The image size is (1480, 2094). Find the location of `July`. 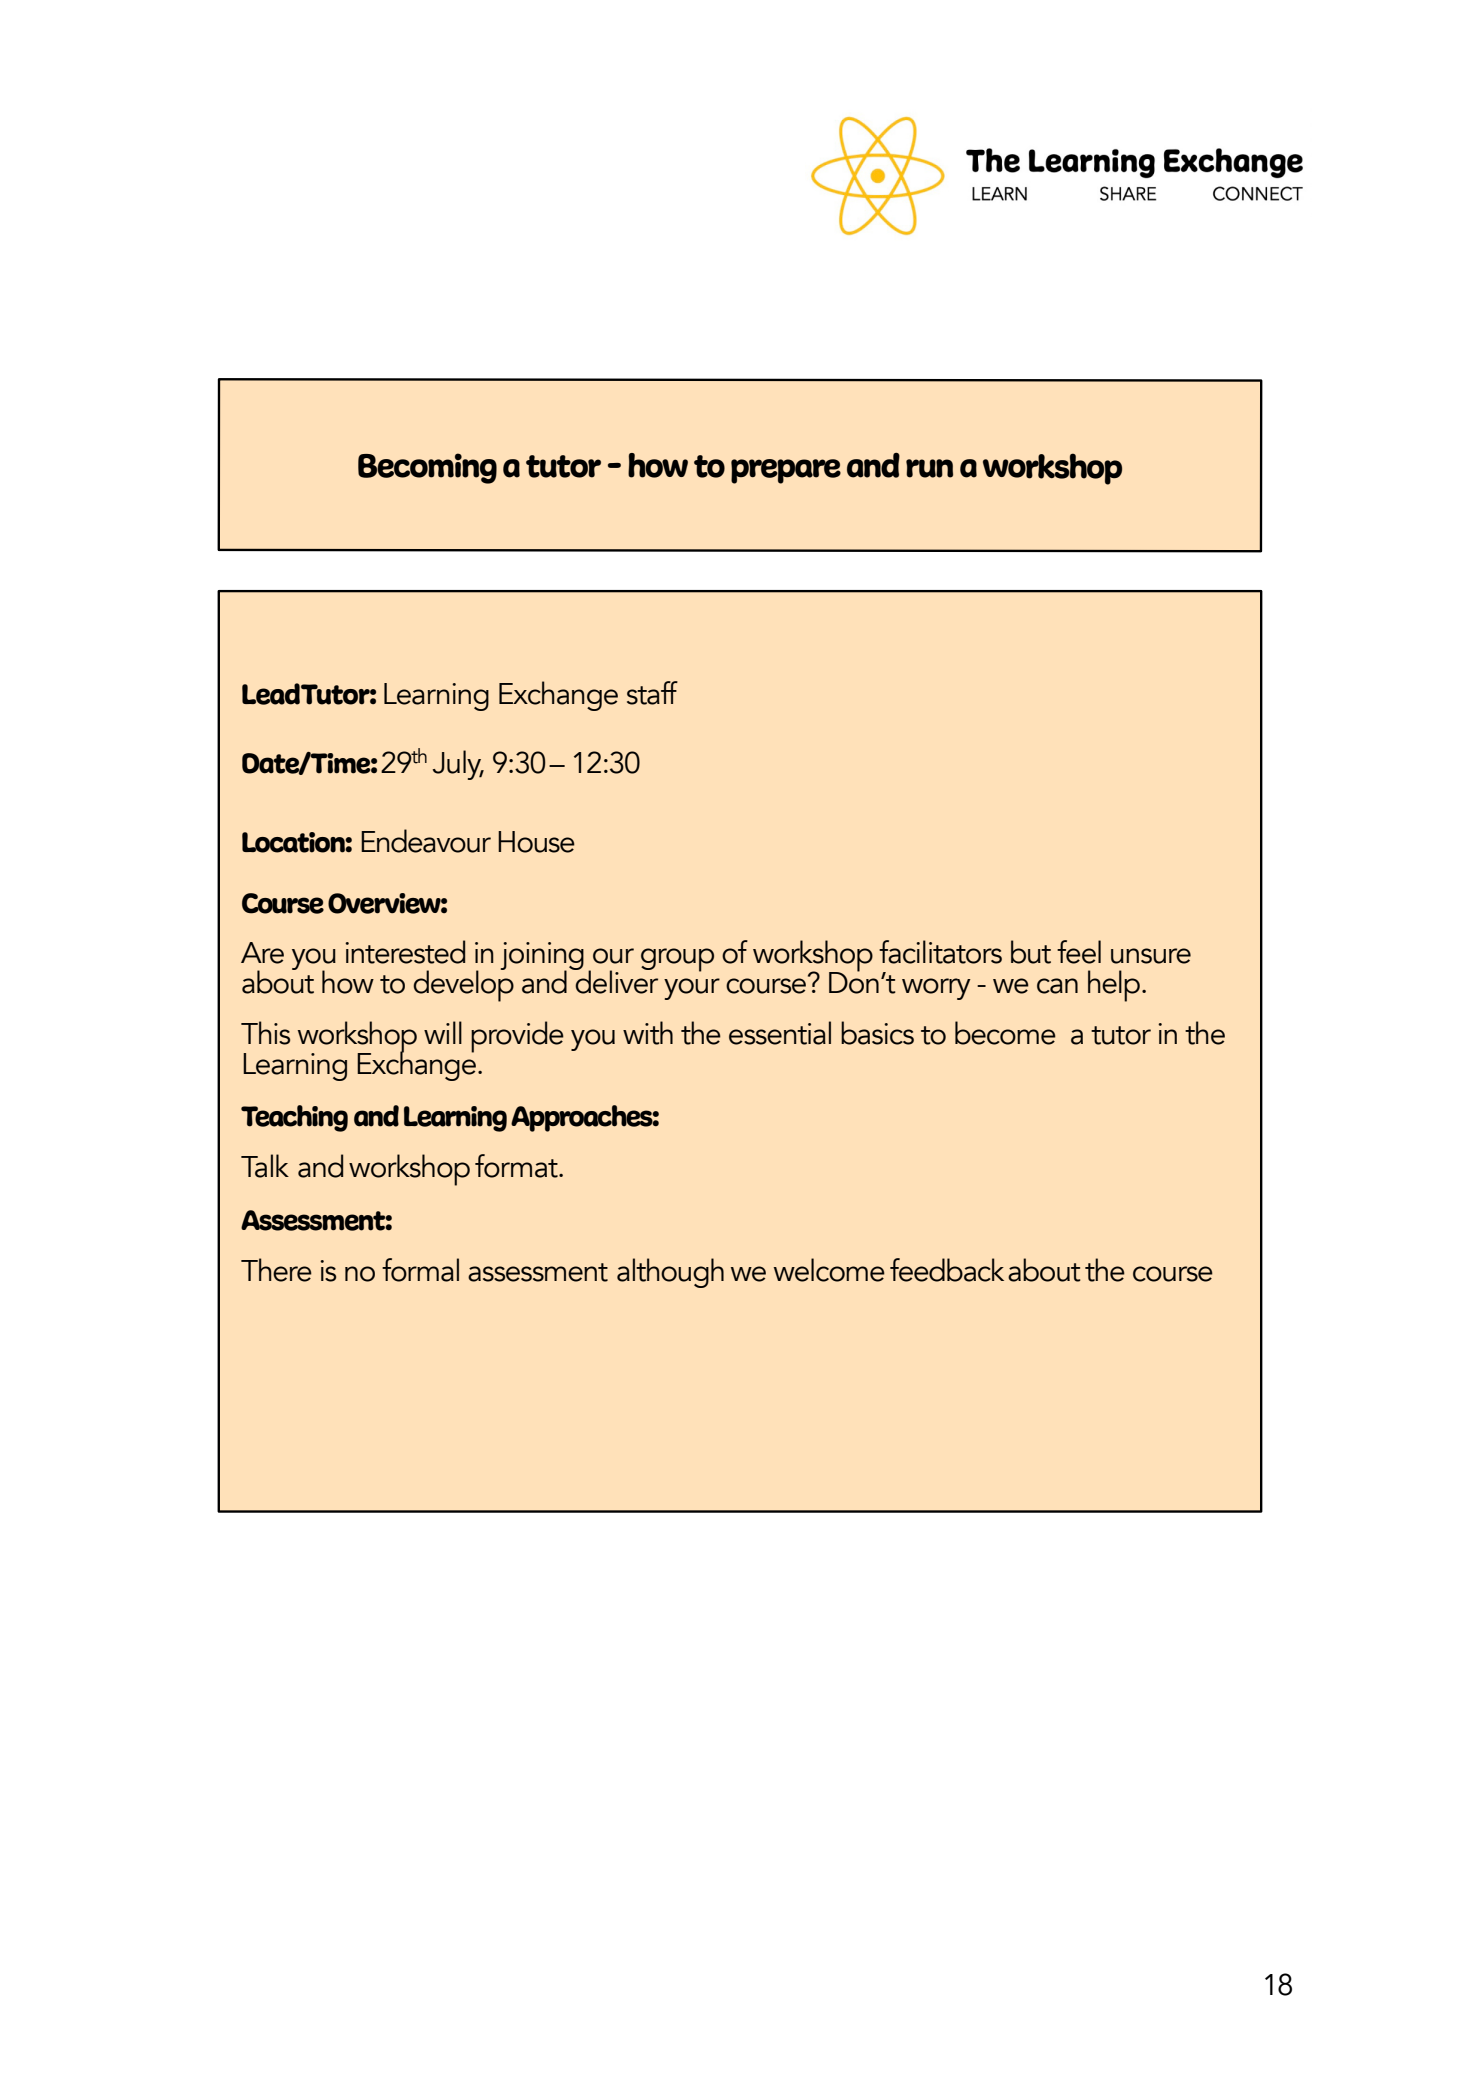

July is located at coordinates (458, 765).
